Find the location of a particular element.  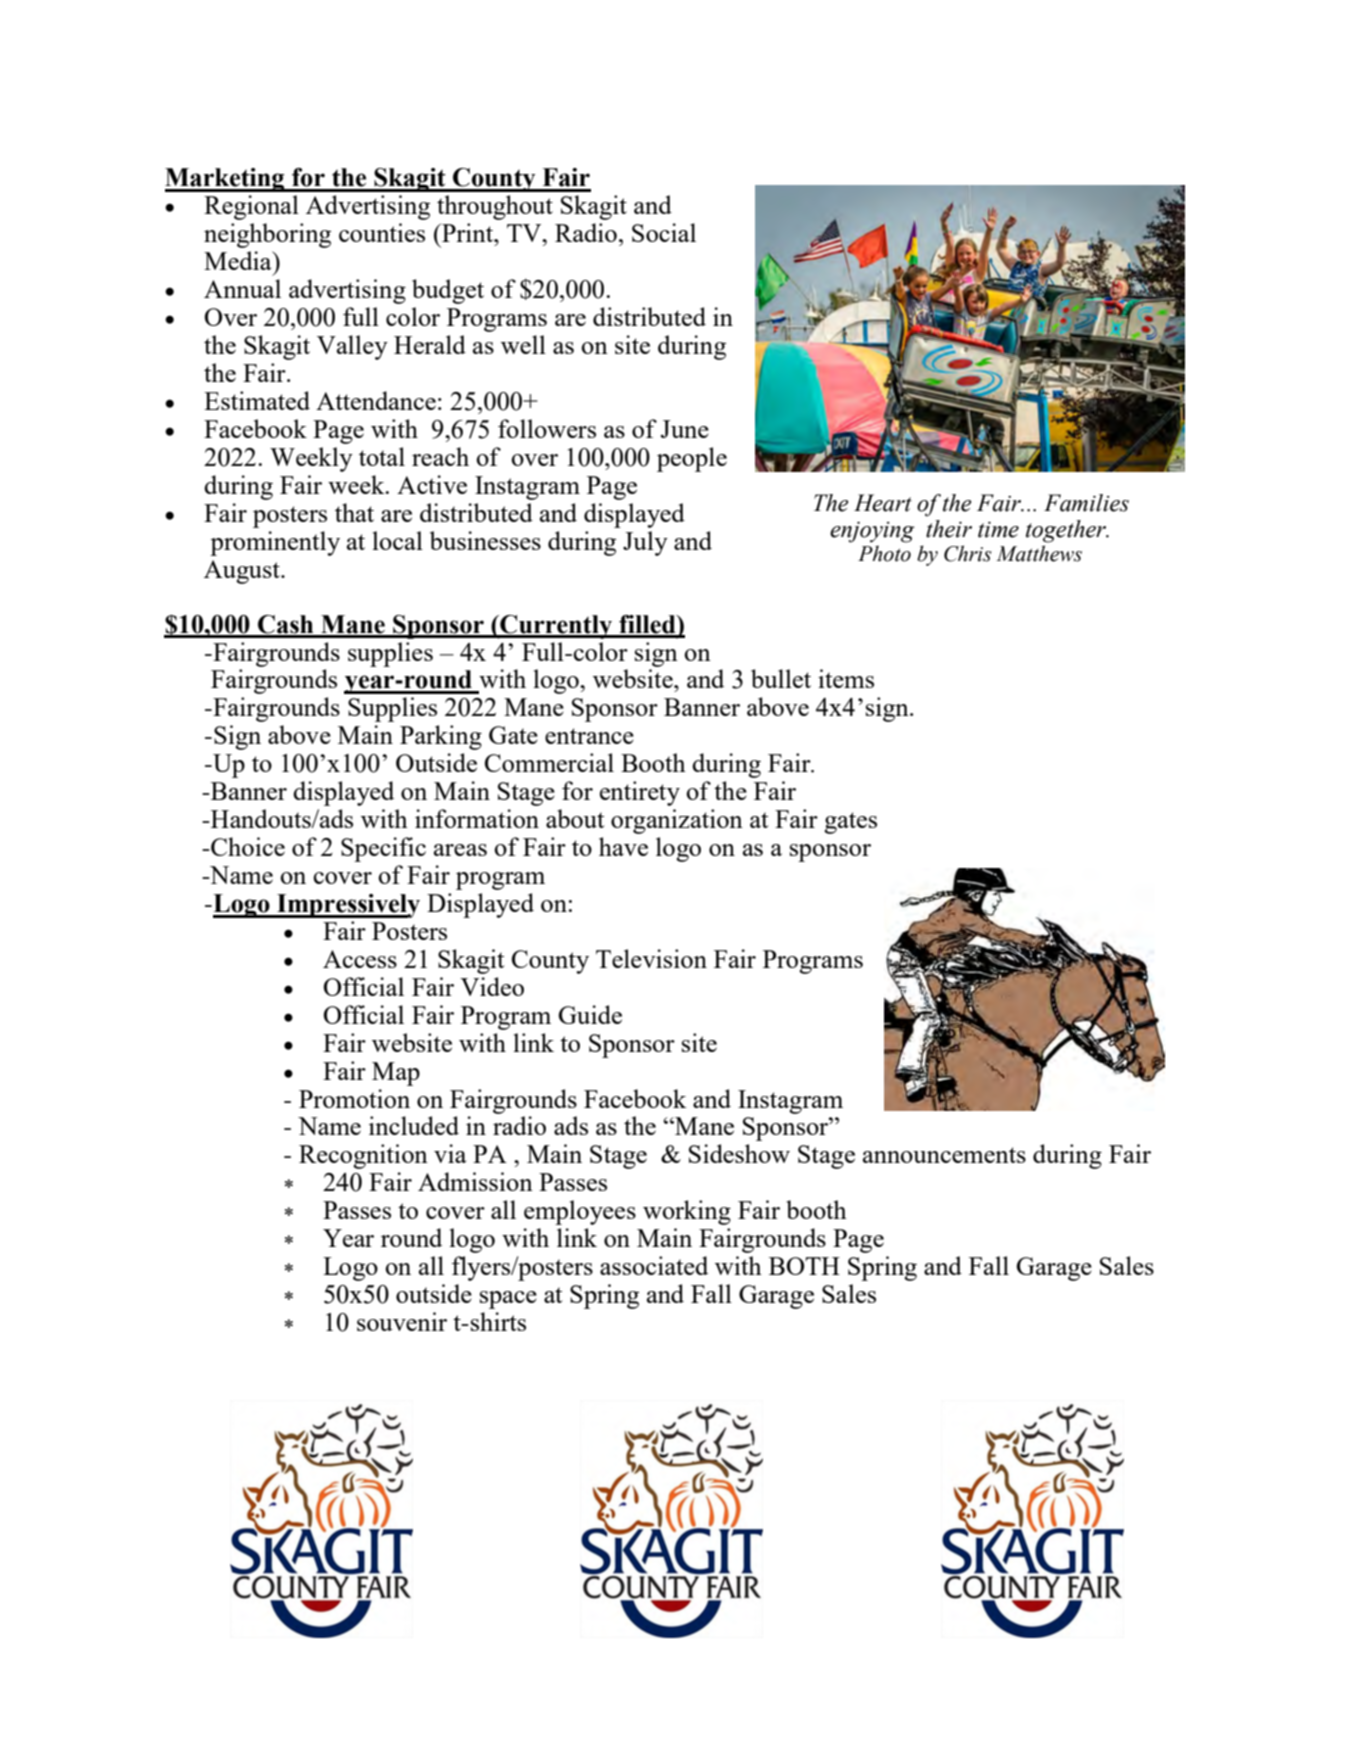

June is located at coordinates (685, 429).
